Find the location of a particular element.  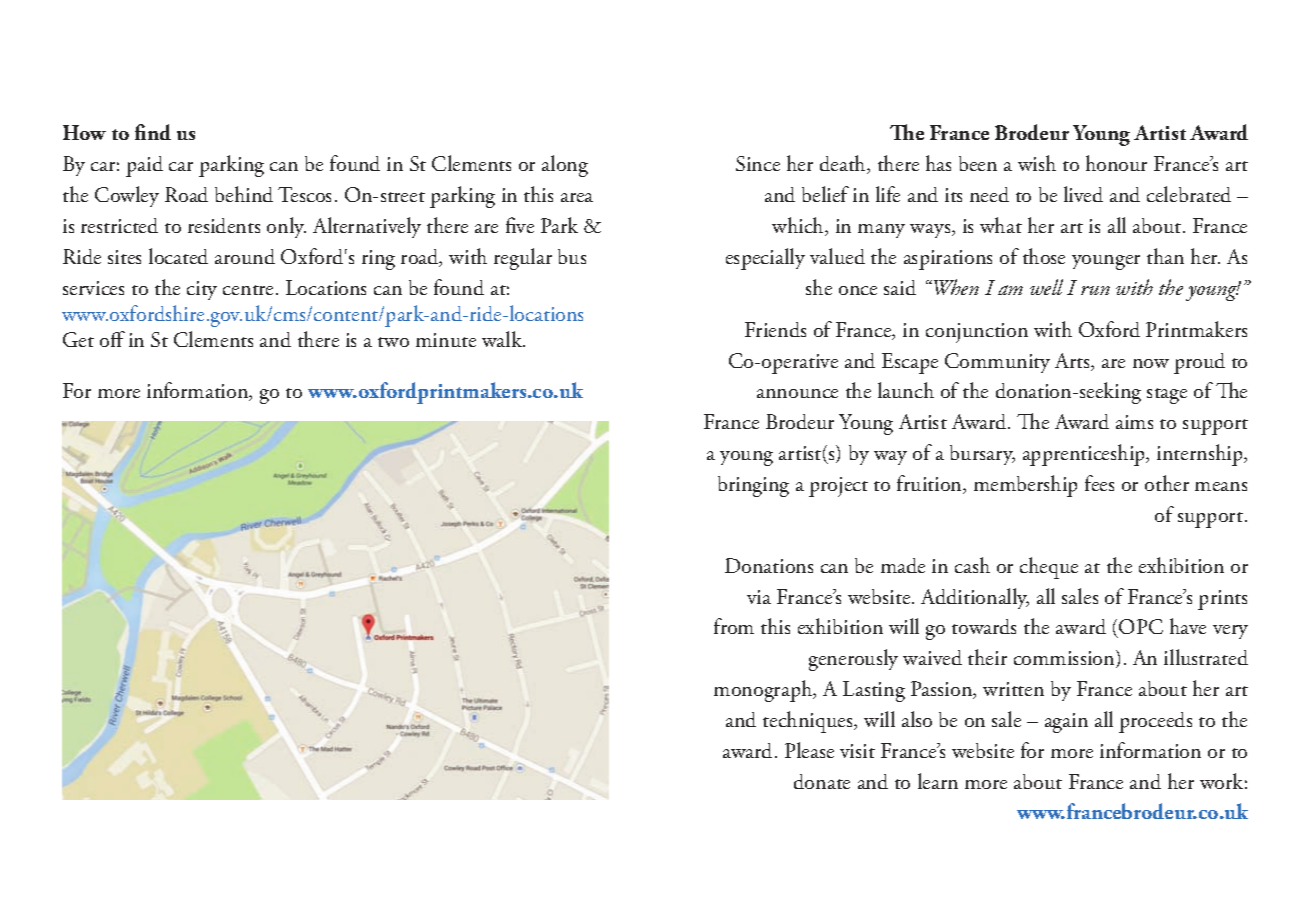

along is located at coordinates (565, 166).
